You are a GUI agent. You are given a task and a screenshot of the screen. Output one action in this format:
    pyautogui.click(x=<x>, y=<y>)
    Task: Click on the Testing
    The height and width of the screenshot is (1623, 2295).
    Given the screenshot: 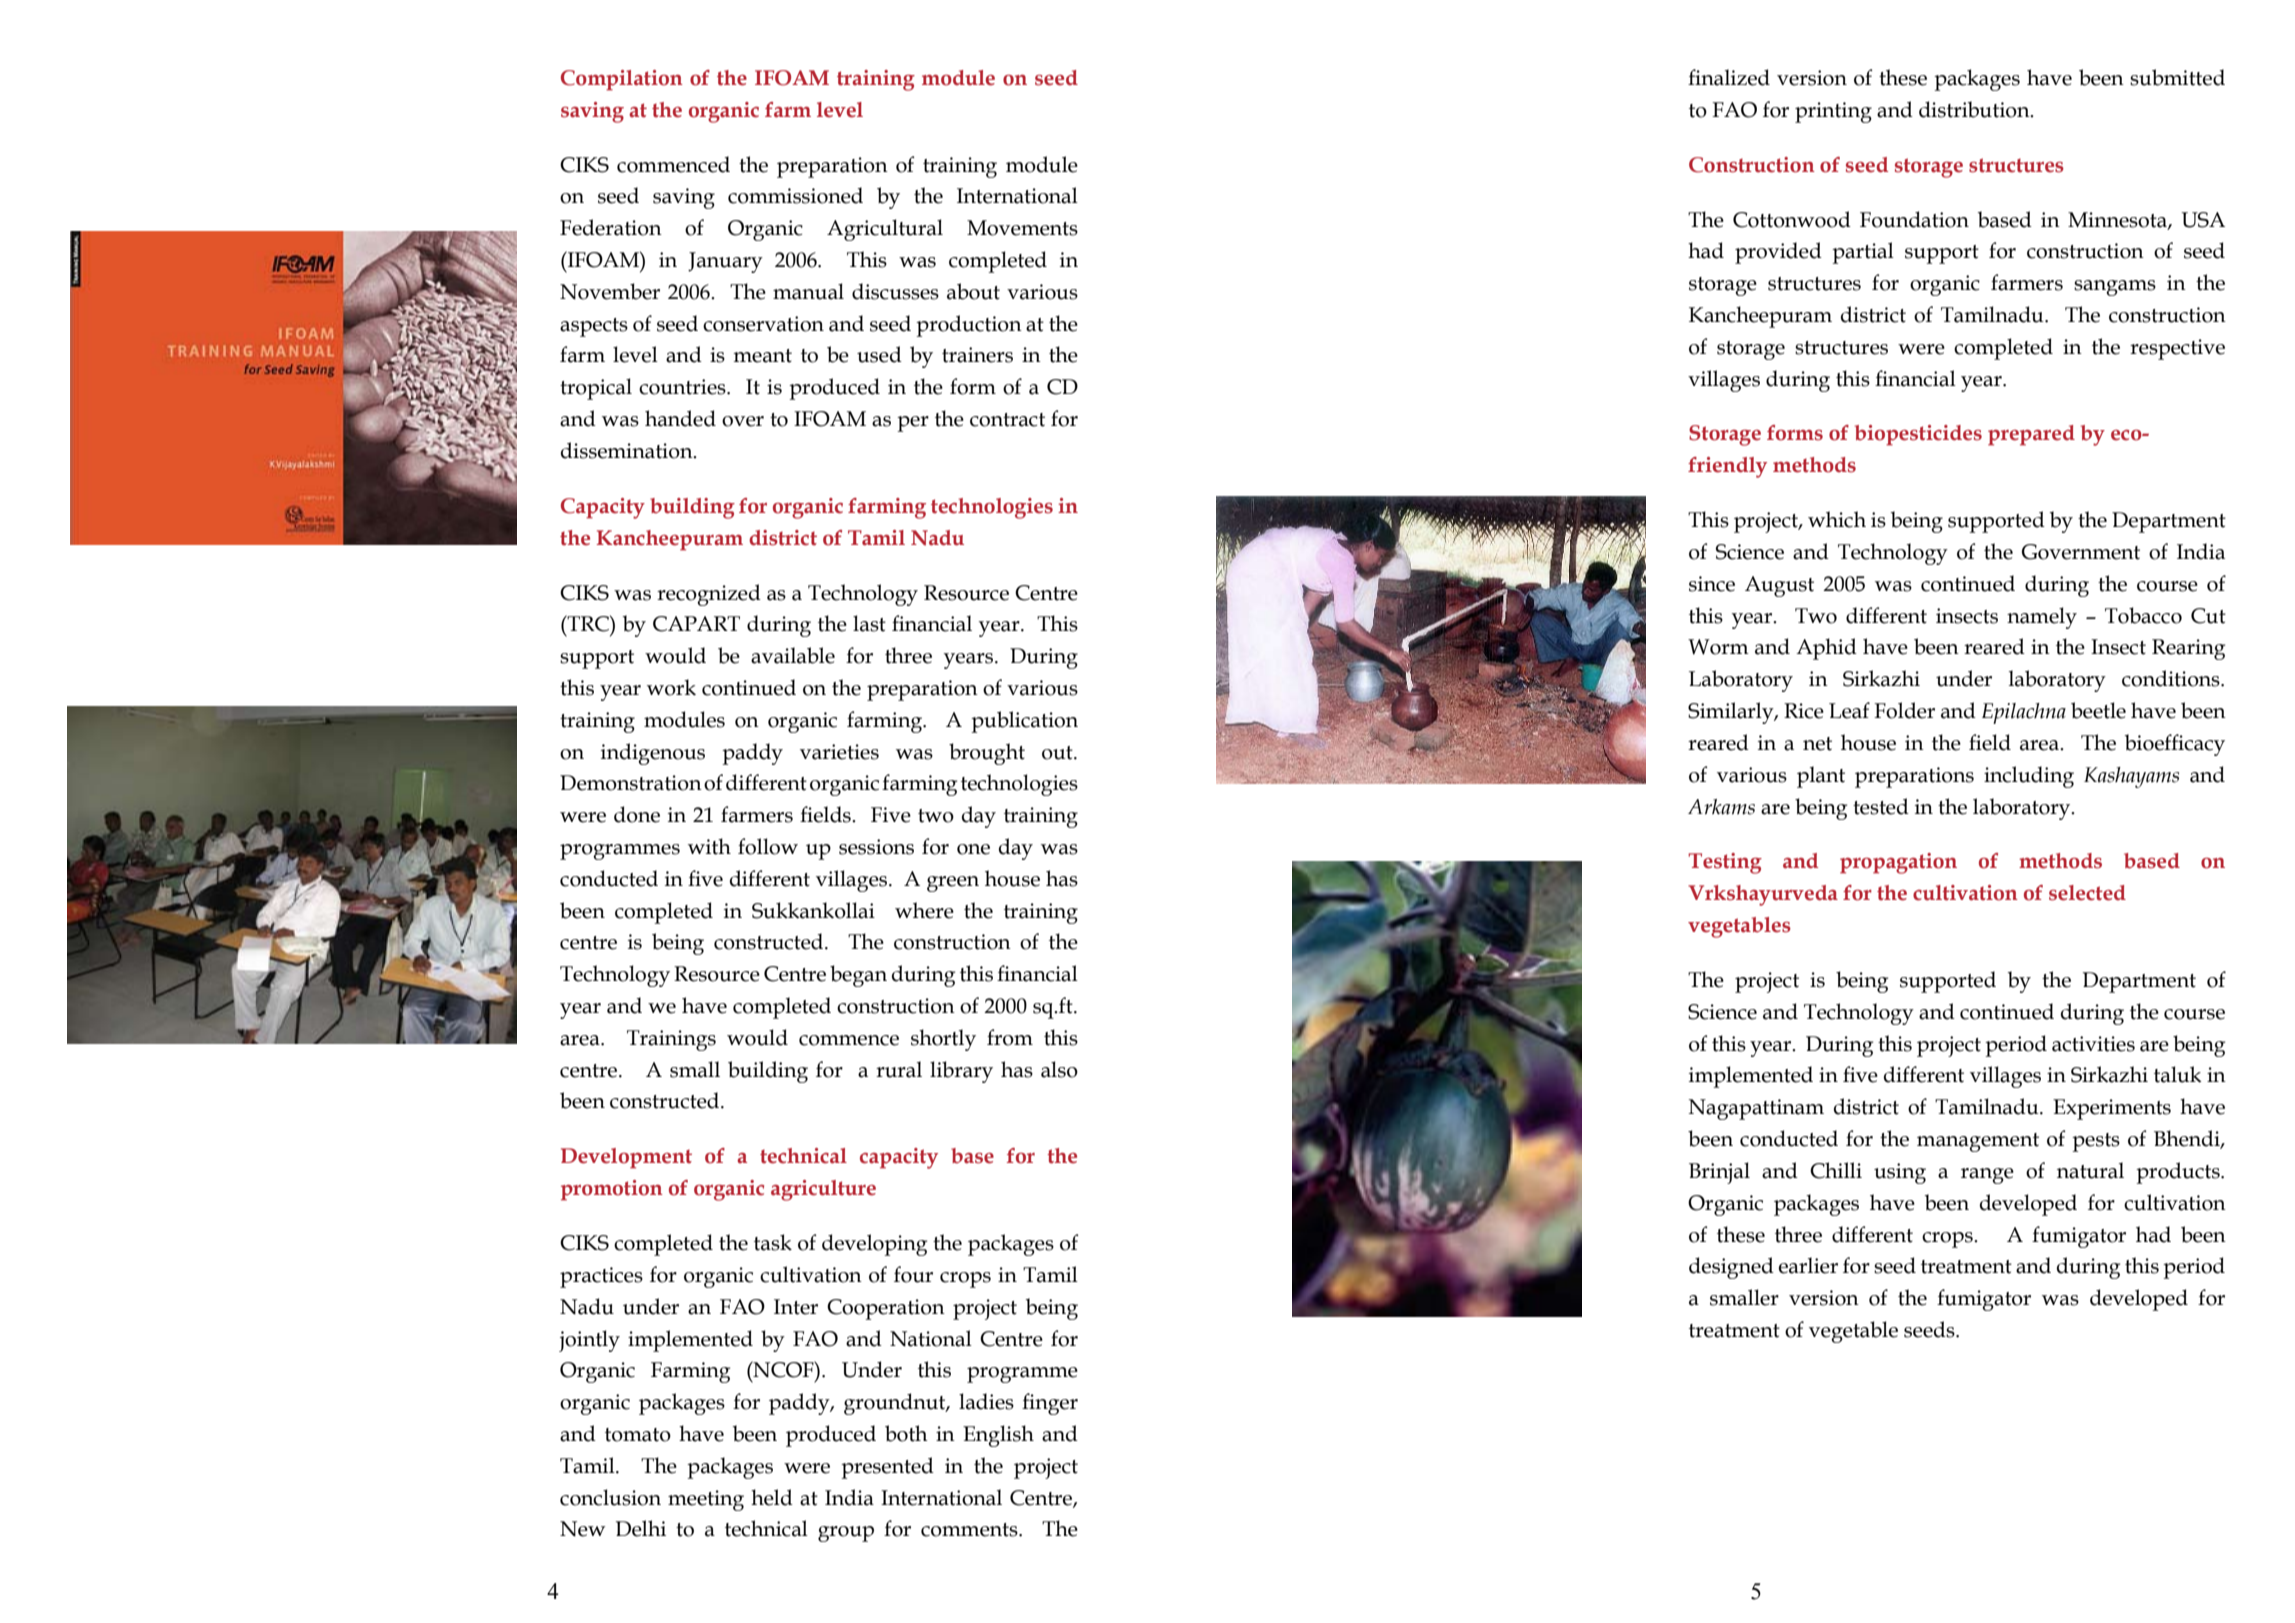 What is the action you would take?
    pyautogui.click(x=1725, y=863)
